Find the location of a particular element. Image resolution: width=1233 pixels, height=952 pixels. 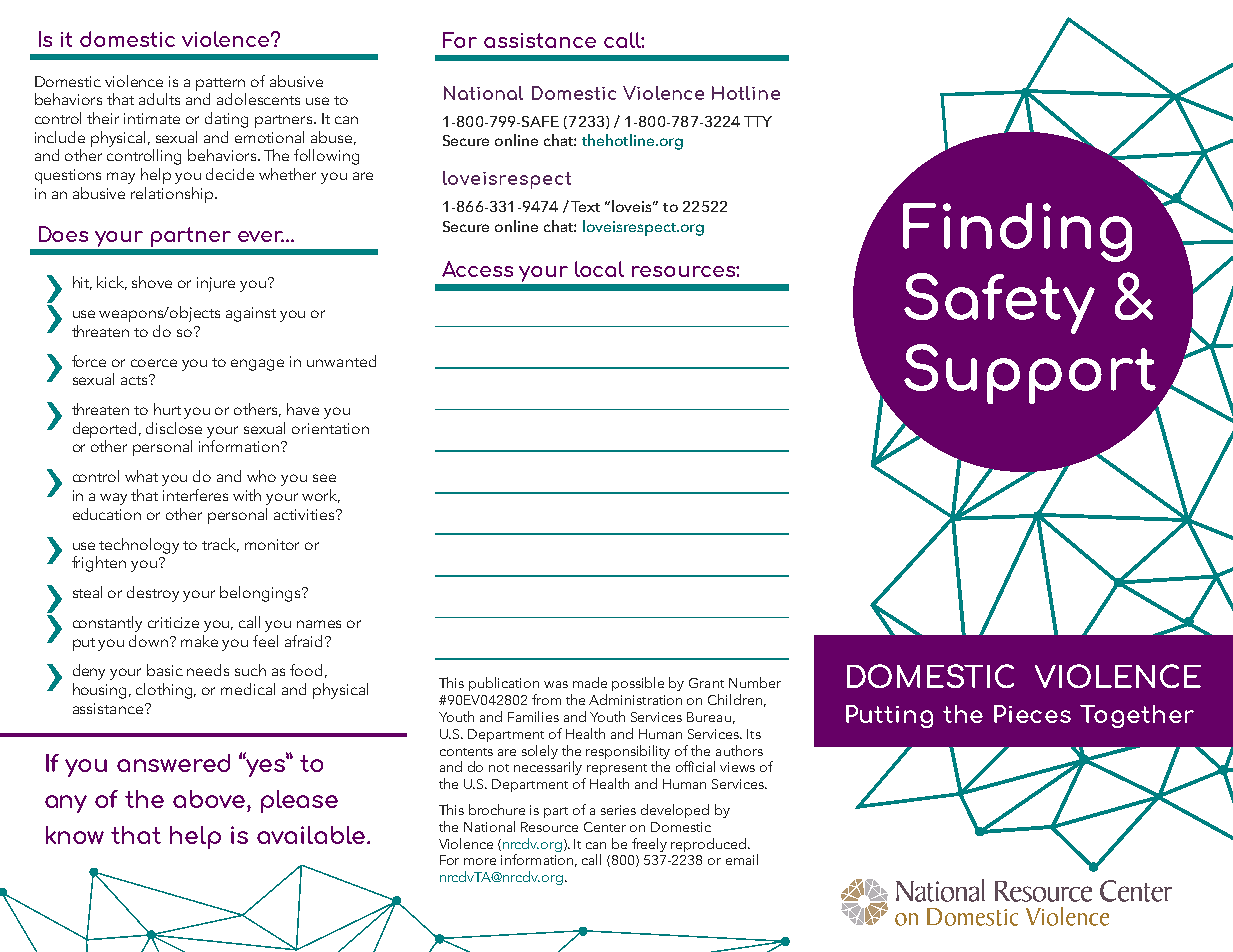

Center is located at coordinates (605, 827).
